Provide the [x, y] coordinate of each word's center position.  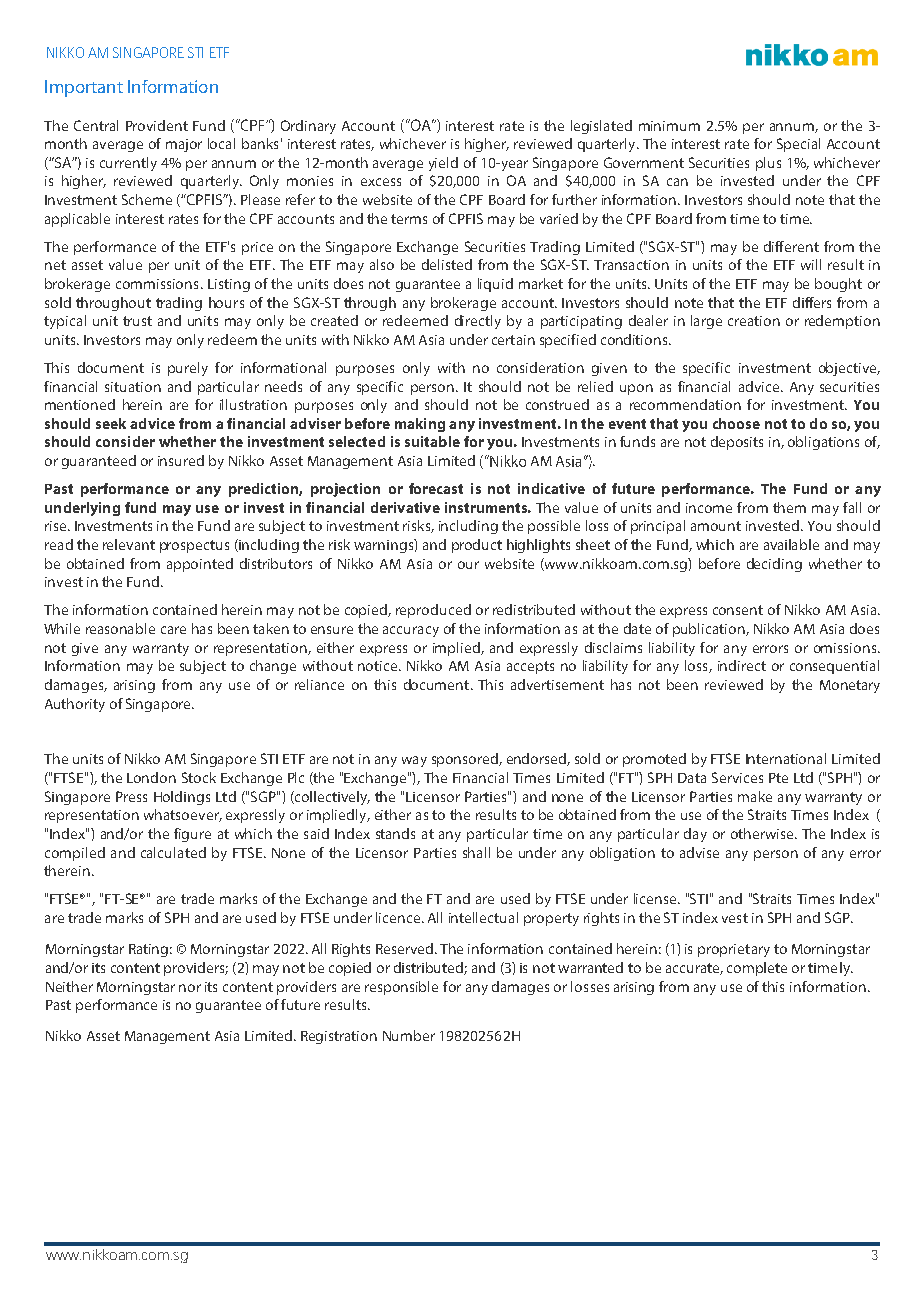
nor [190, 988]
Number [409, 1035]
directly [478, 322]
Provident [157, 125]
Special [798, 145]
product [477, 546]
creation [754, 321]
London [151, 777]
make [755, 796]
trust [137, 321]
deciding [774, 565]
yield [443, 164]
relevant [129, 544]
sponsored [466, 760]
